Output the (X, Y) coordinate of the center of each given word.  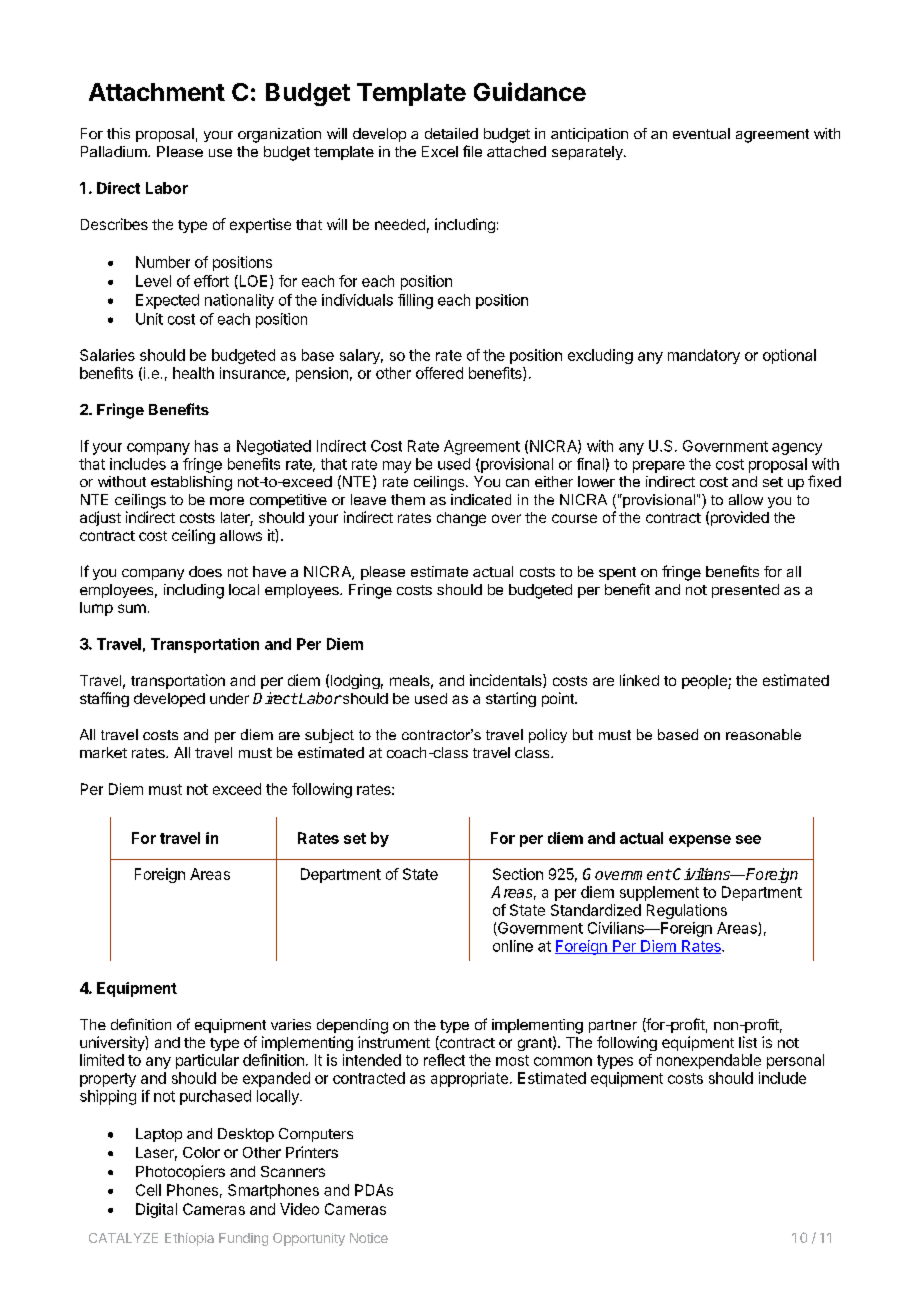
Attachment (157, 92)
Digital (156, 1210)
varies (291, 1024)
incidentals (507, 681)
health (193, 373)
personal (795, 1061)
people (705, 682)
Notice (369, 1238)
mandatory (704, 356)
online (513, 946)
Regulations (687, 911)
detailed (451, 133)
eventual (701, 133)
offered (439, 373)
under (229, 698)
